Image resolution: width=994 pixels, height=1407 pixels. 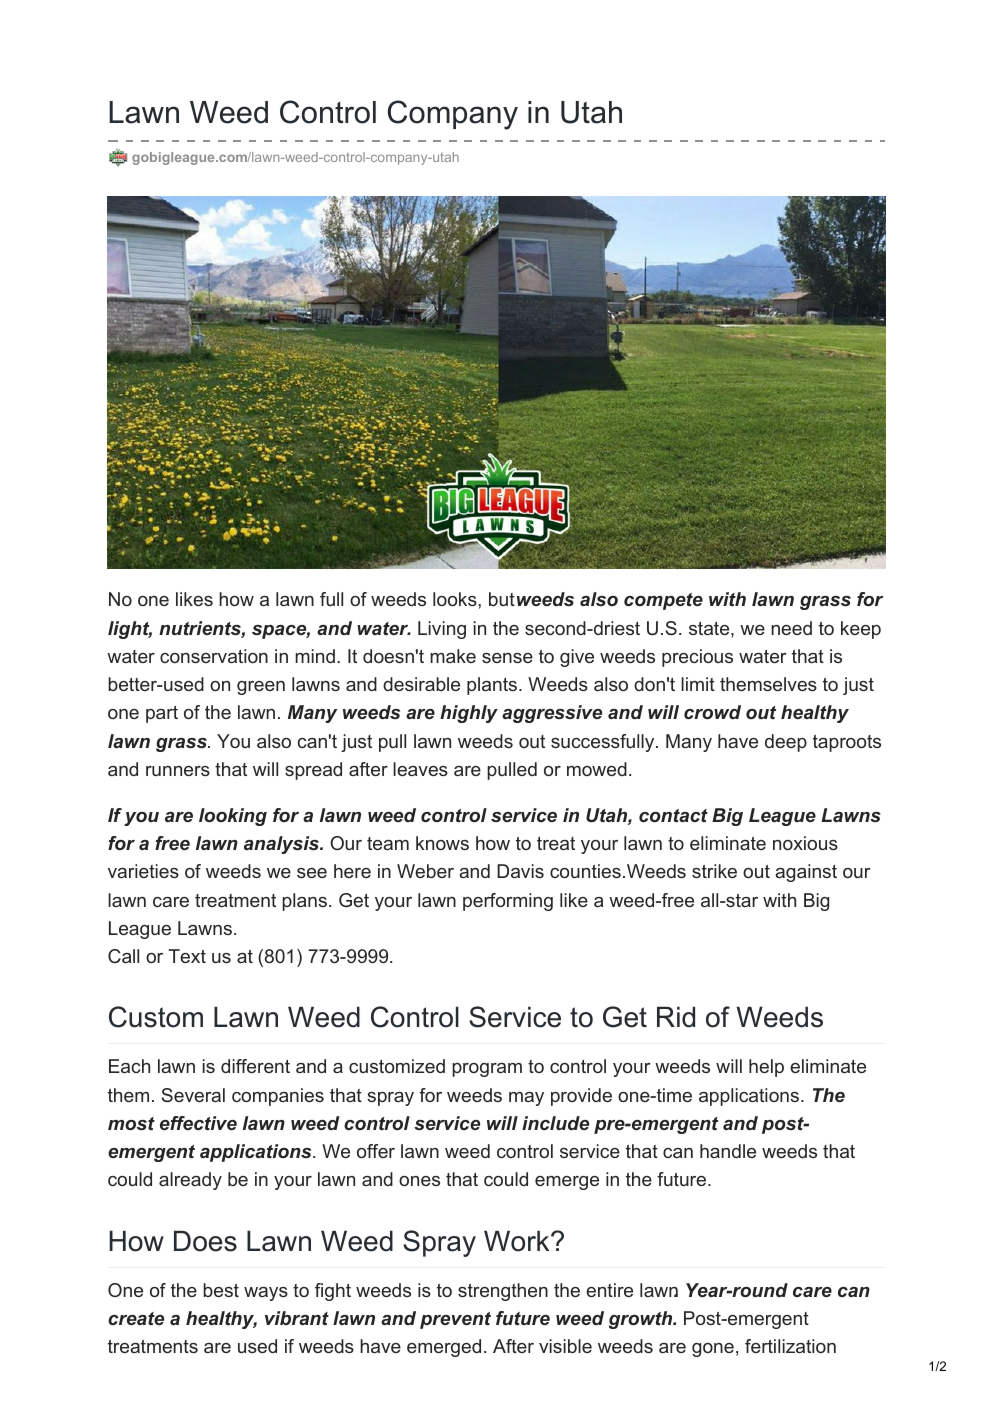 What do you see at coordinates (805, 843) in the page?
I see `noxious` at bounding box center [805, 843].
